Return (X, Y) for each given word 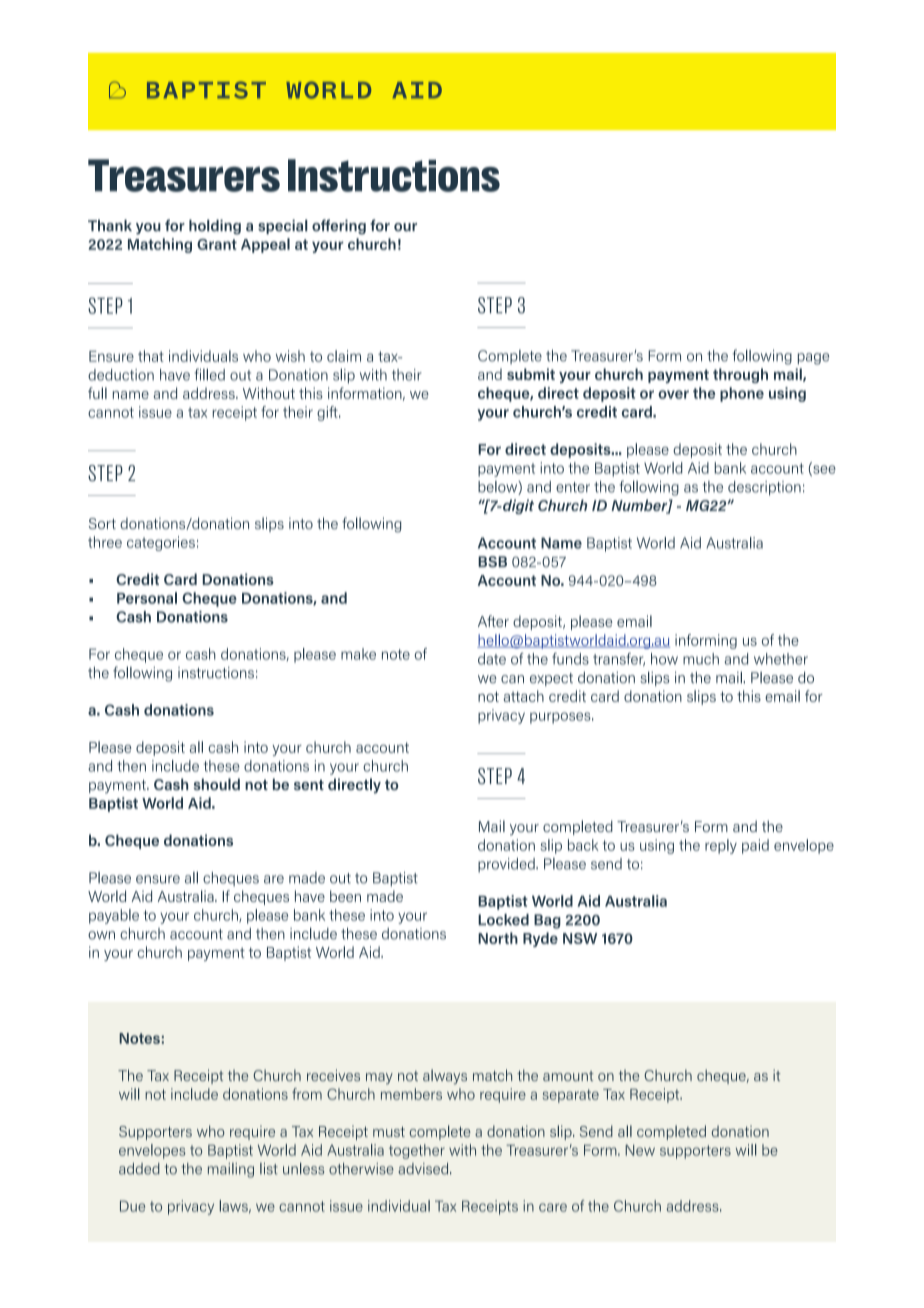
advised (424, 1169)
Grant (217, 244)
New (640, 1150)
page (813, 359)
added (139, 1169)
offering (339, 227)
